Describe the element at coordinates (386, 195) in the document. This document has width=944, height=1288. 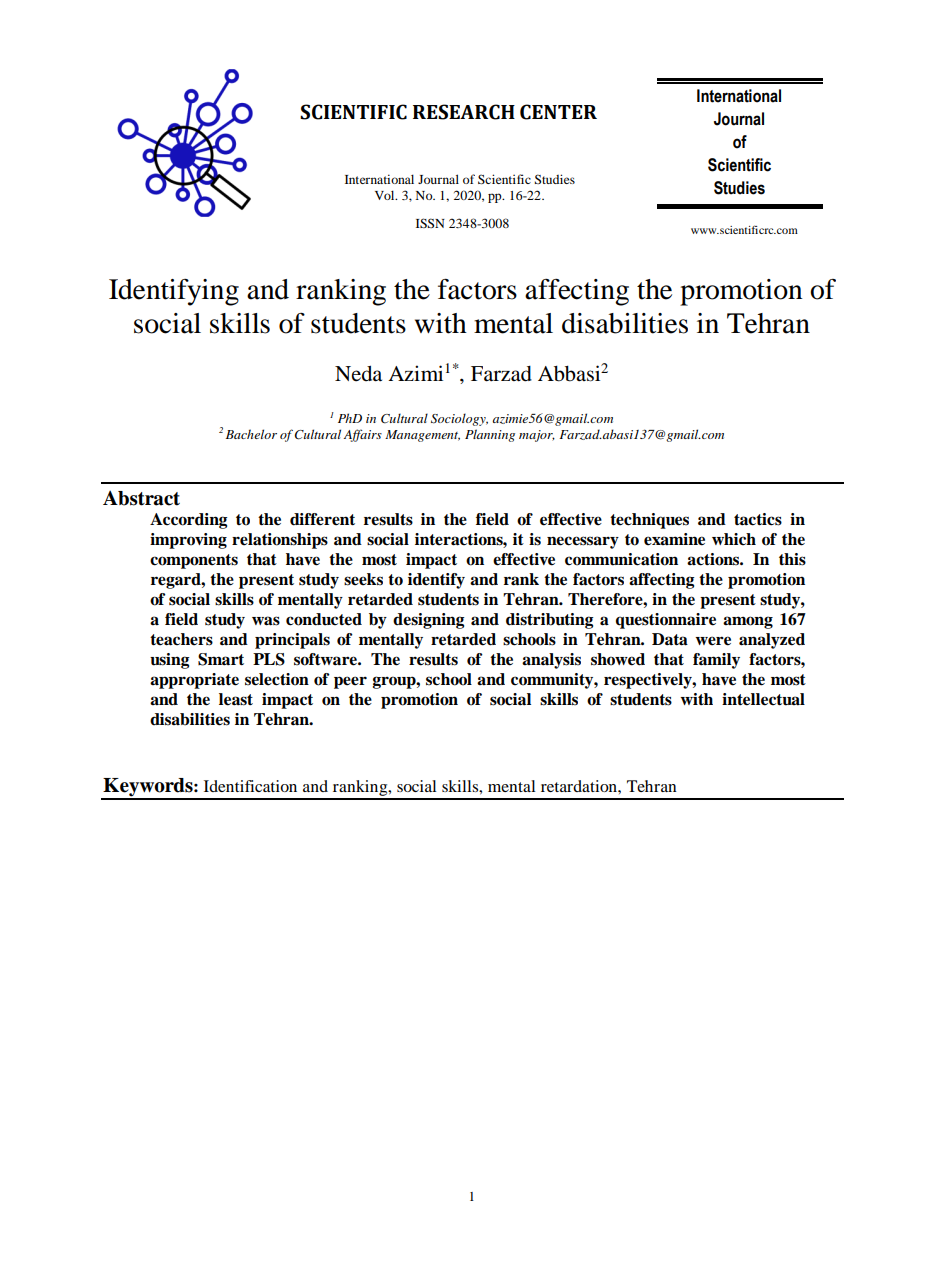
I see `Vol` at that location.
